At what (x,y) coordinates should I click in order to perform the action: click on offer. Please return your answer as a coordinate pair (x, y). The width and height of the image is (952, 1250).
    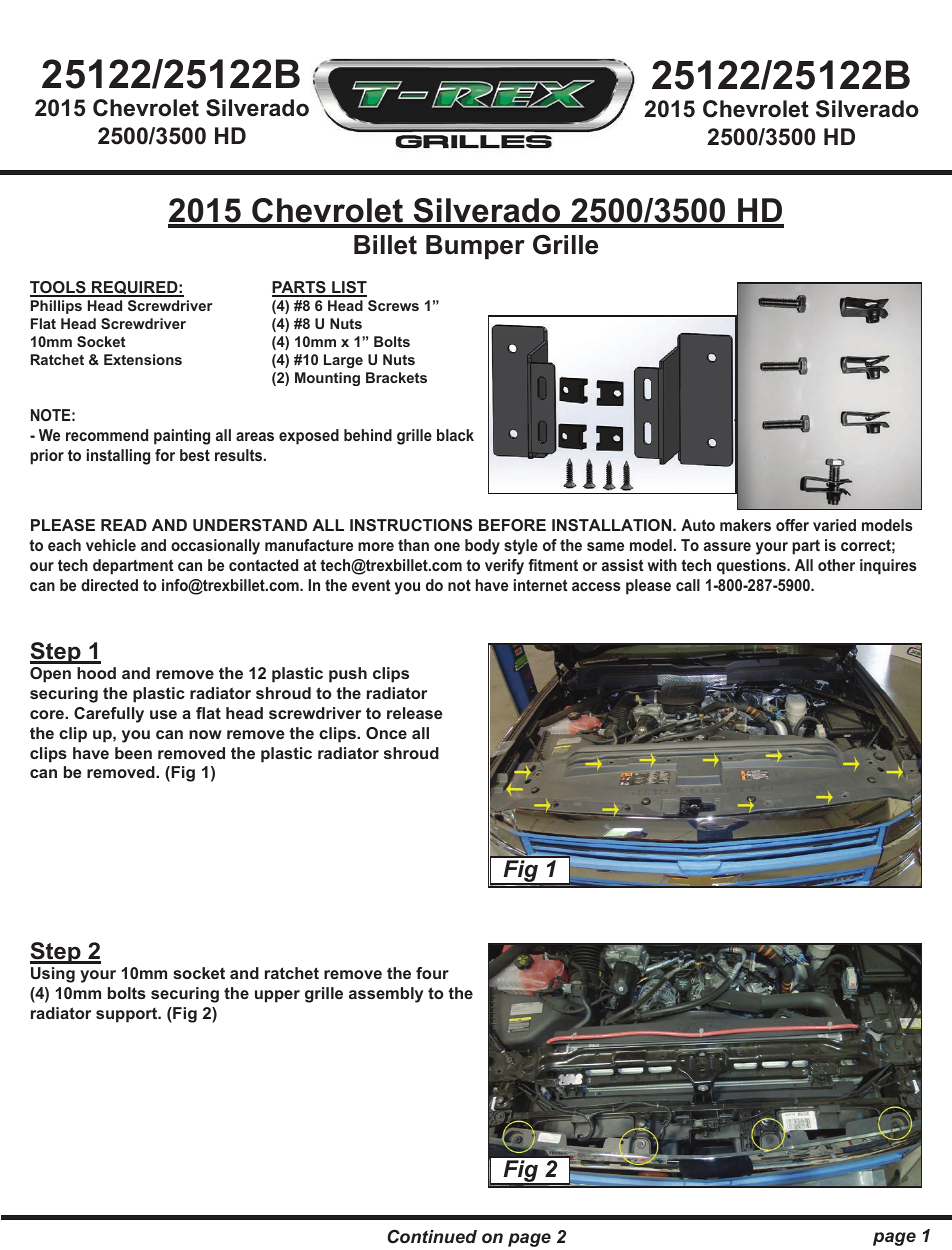
    Looking at the image, I should click on (792, 525).
